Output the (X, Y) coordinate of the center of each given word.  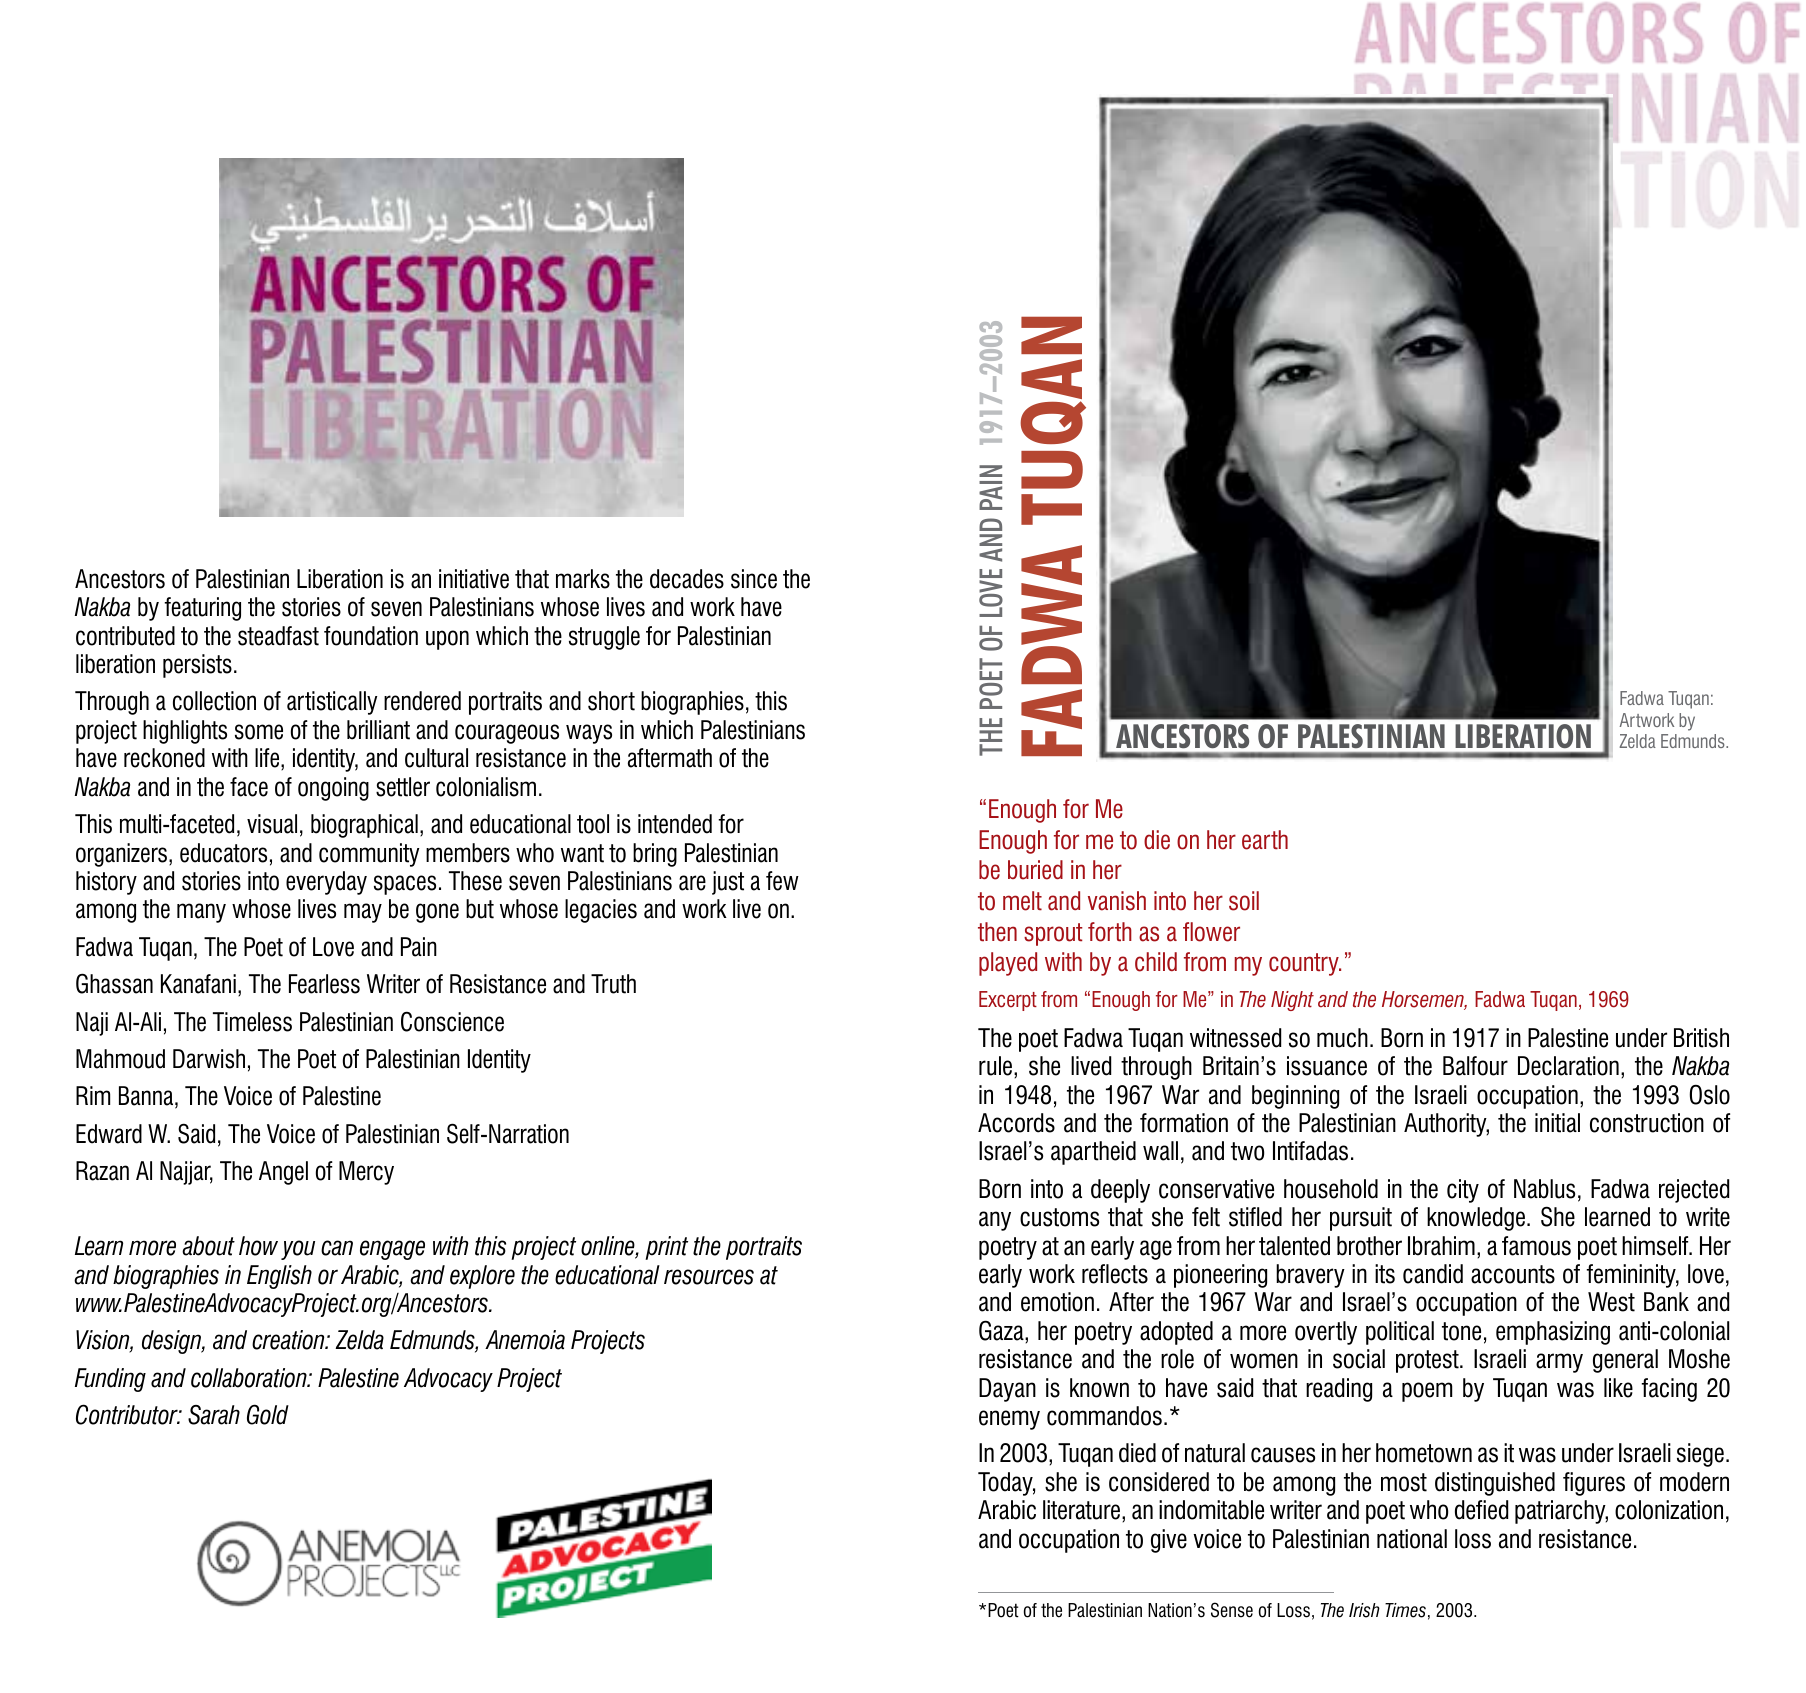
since (754, 579)
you (298, 1250)
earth (1265, 840)
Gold (268, 1414)
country (1305, 964)
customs (1059, 1217)
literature (1081, 1510)
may (363, 913)
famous (1536, 1246)
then (997, 932)
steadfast (278, 636)
